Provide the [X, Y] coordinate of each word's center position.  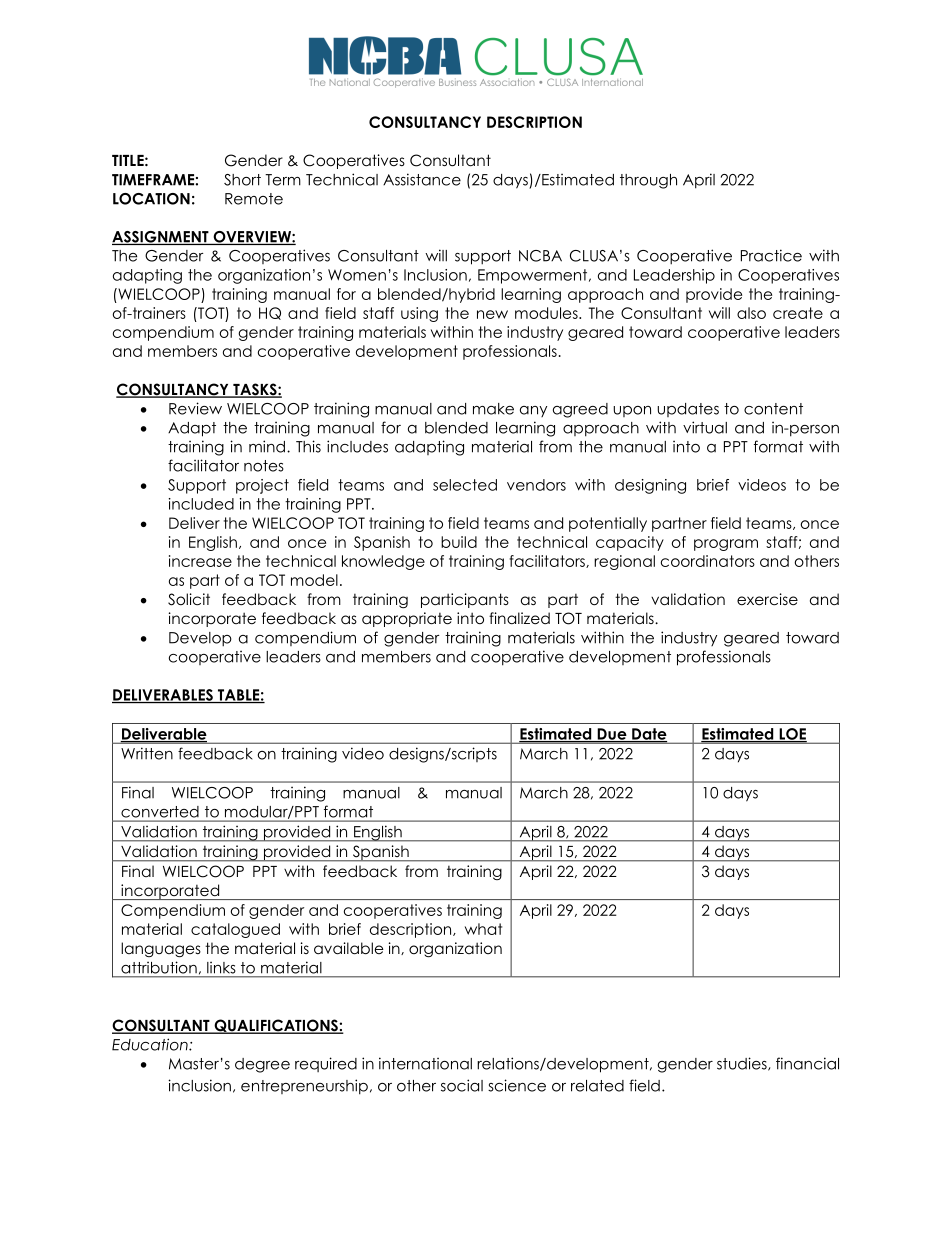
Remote [254, 199]
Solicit [189, 599]
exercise [767, 599]
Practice [771, 255]
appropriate [407, 619]
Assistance [422, 179]
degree [262, 1065]
